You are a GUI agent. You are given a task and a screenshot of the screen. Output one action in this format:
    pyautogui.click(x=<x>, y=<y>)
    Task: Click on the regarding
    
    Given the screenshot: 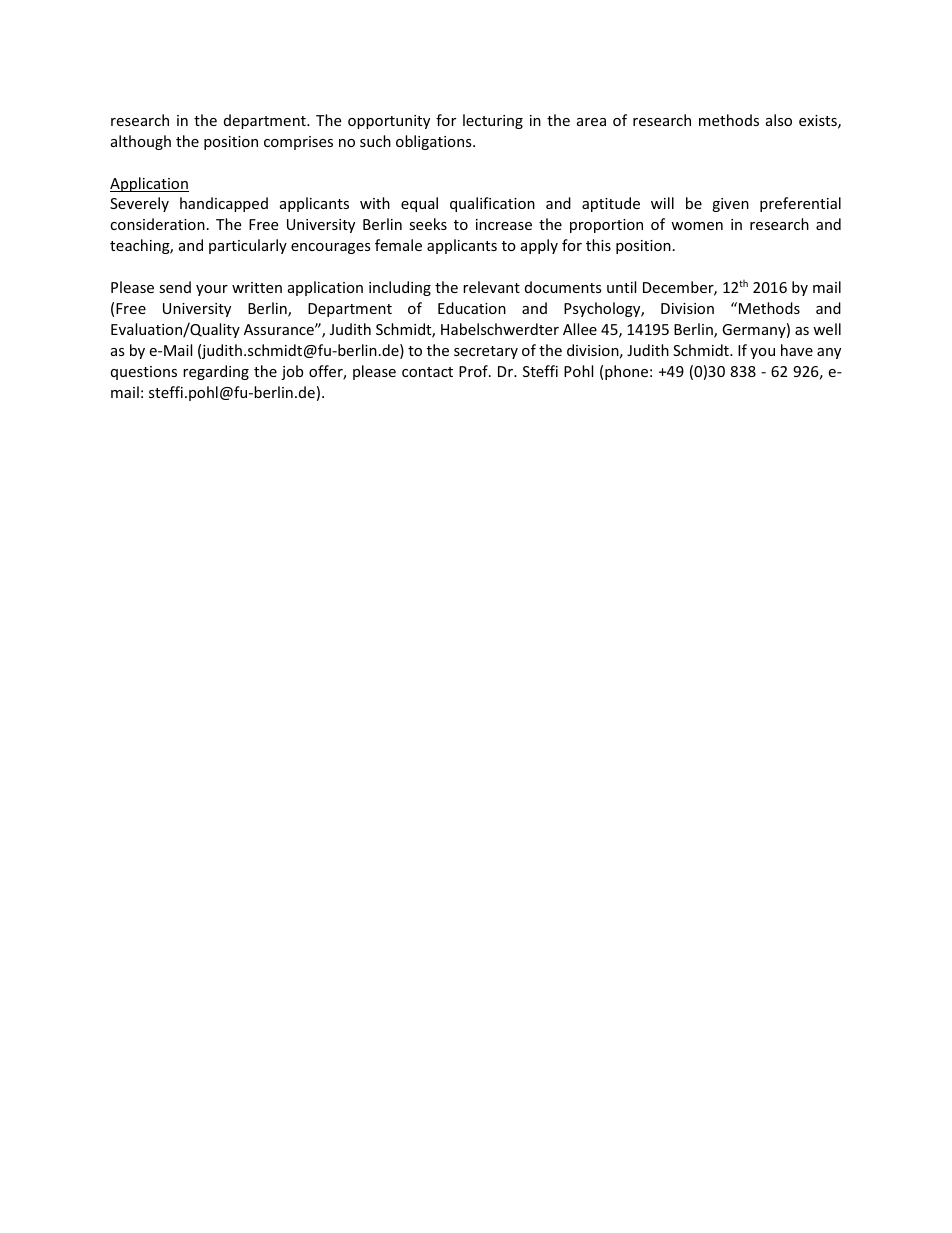 What is the action you would take?
    pyautogui.click(x=216, y=372)
